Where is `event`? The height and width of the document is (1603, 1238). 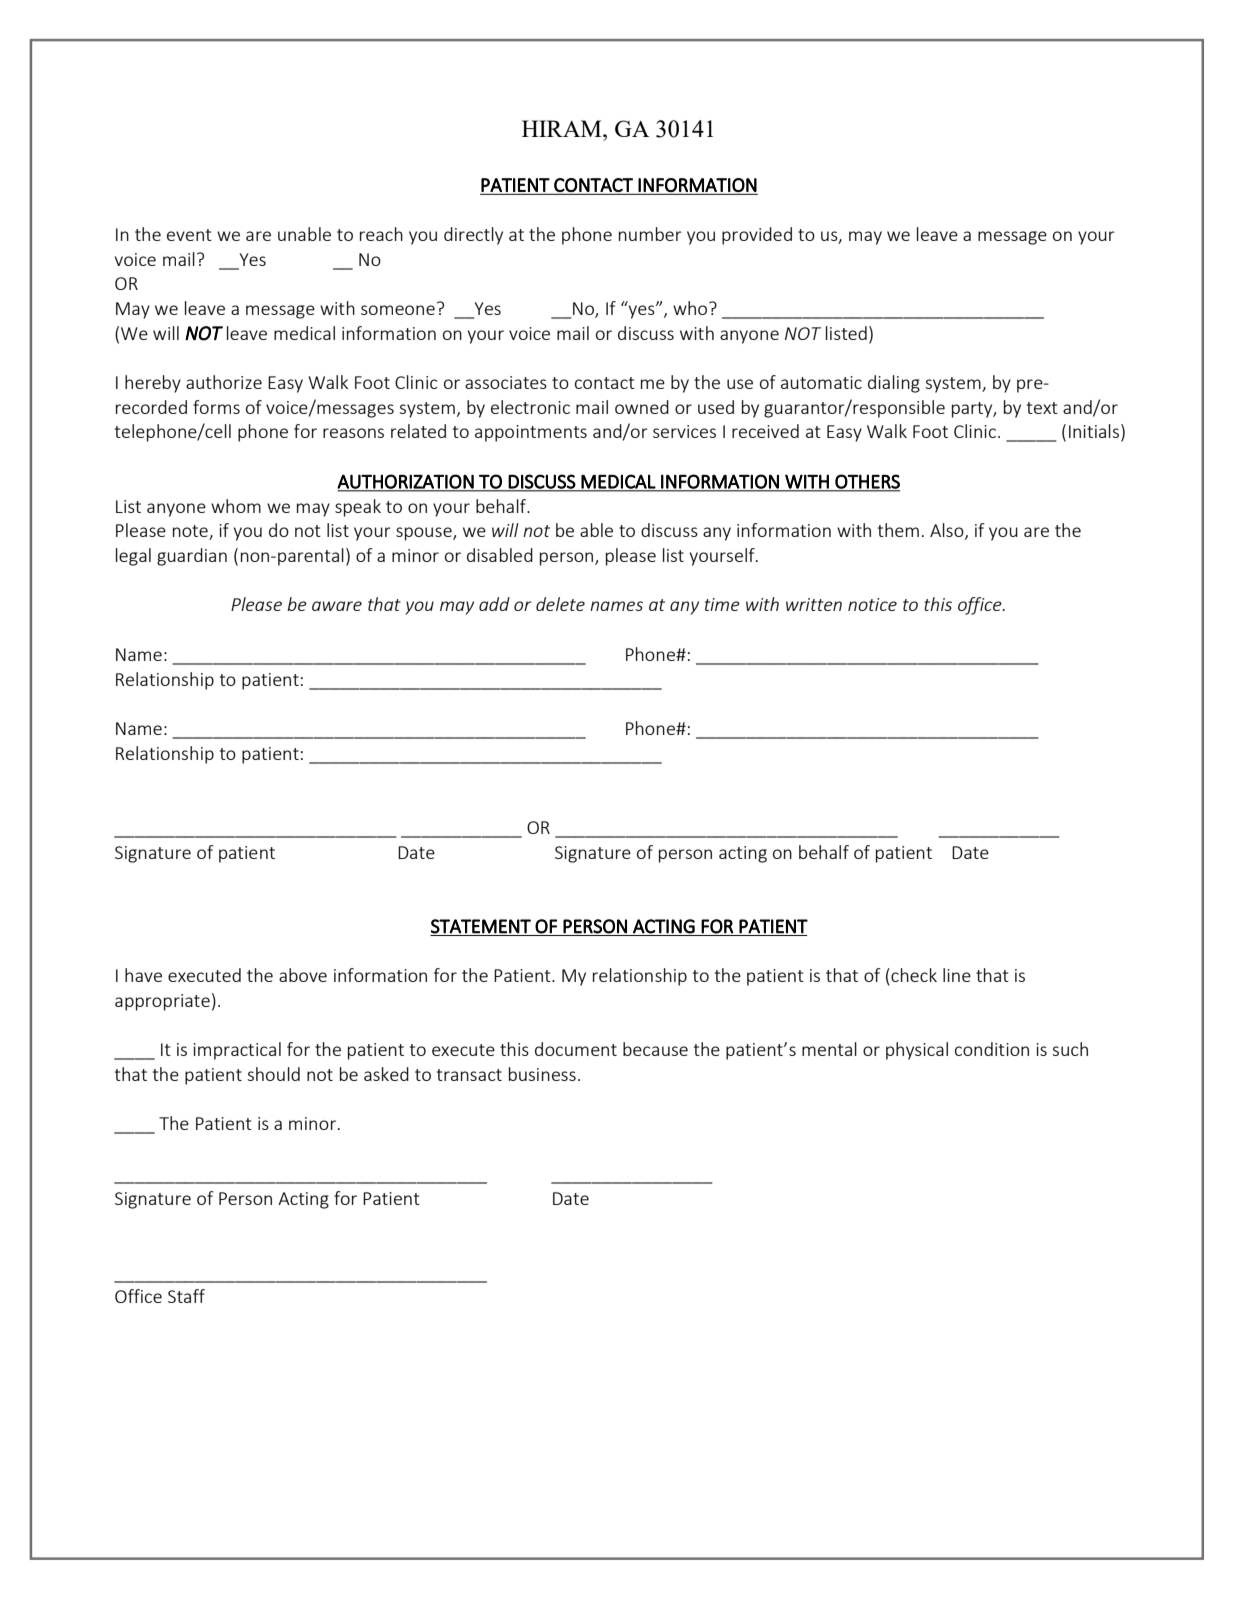
event is located at coordinates (189, 235).
